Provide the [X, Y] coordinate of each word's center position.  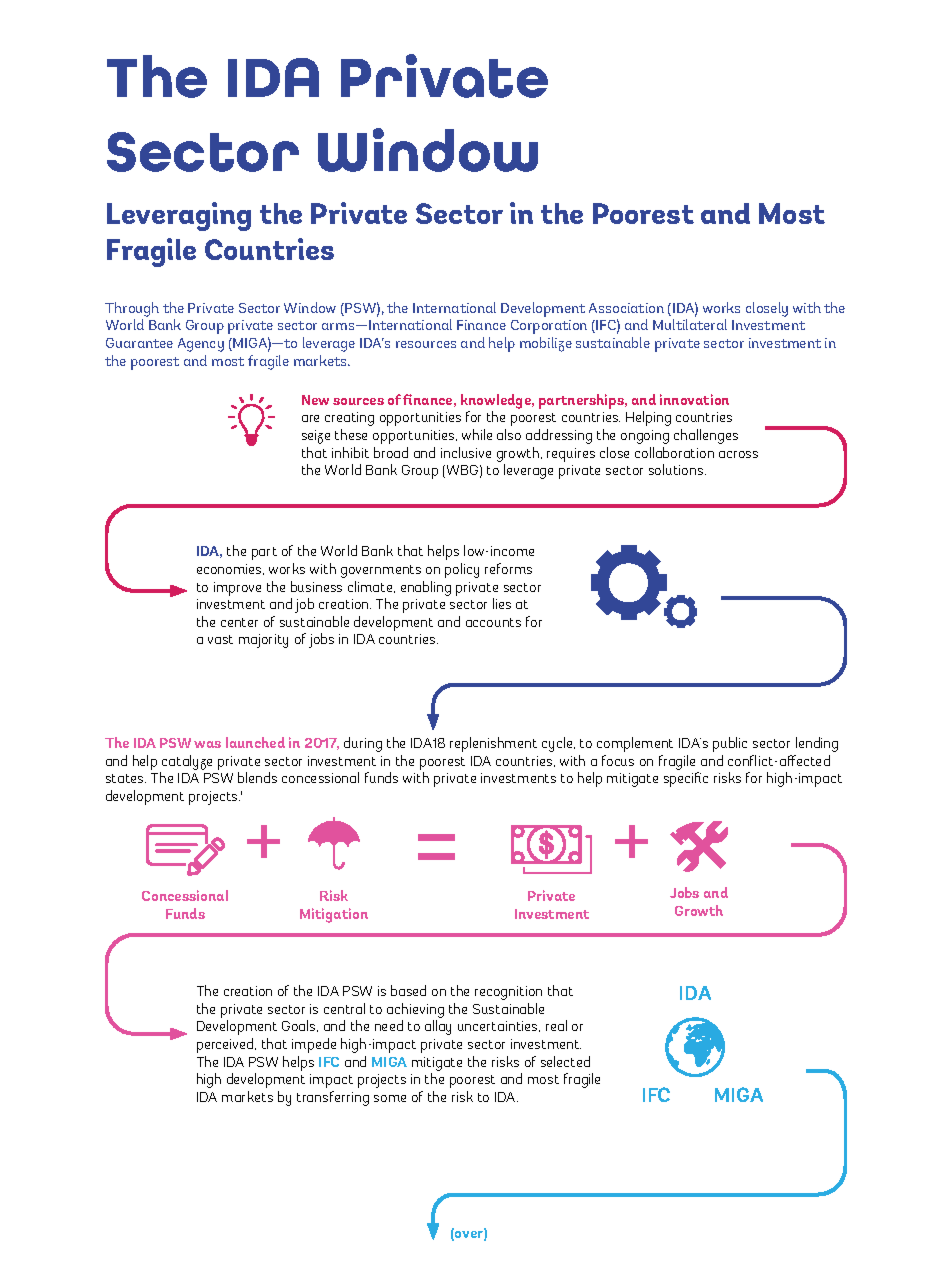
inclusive [466, 452]
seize [316, 437]
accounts [493, 622]
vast [220, 639]
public [730, 744]
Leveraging [179, 216]
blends [257, 777]
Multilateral [690, 324]
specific [686, 779]
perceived [226, 1045]
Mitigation [334, 915]
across [738, 454]
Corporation [549, 327]
